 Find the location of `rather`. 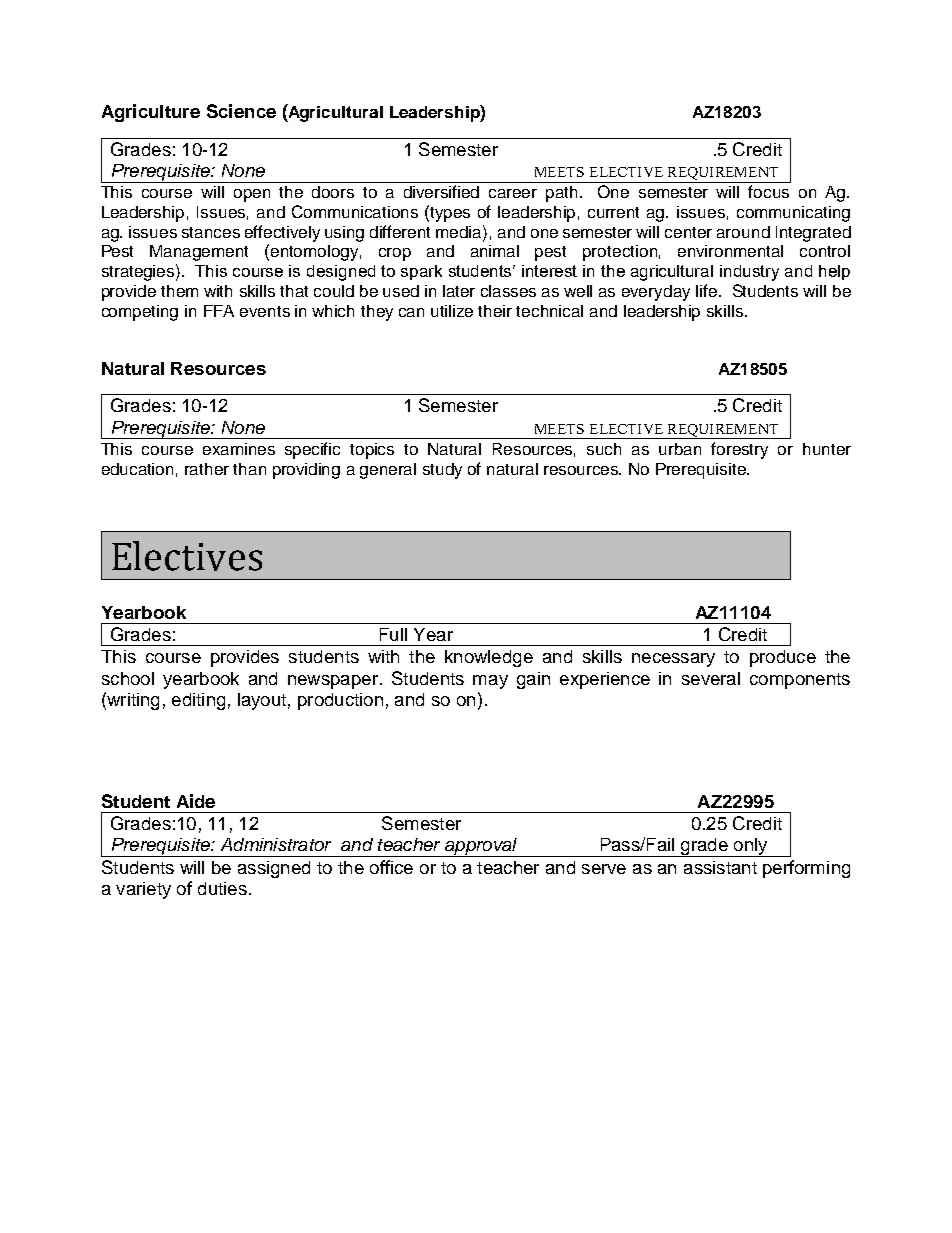

rather is located at coordinates (207, 469).
